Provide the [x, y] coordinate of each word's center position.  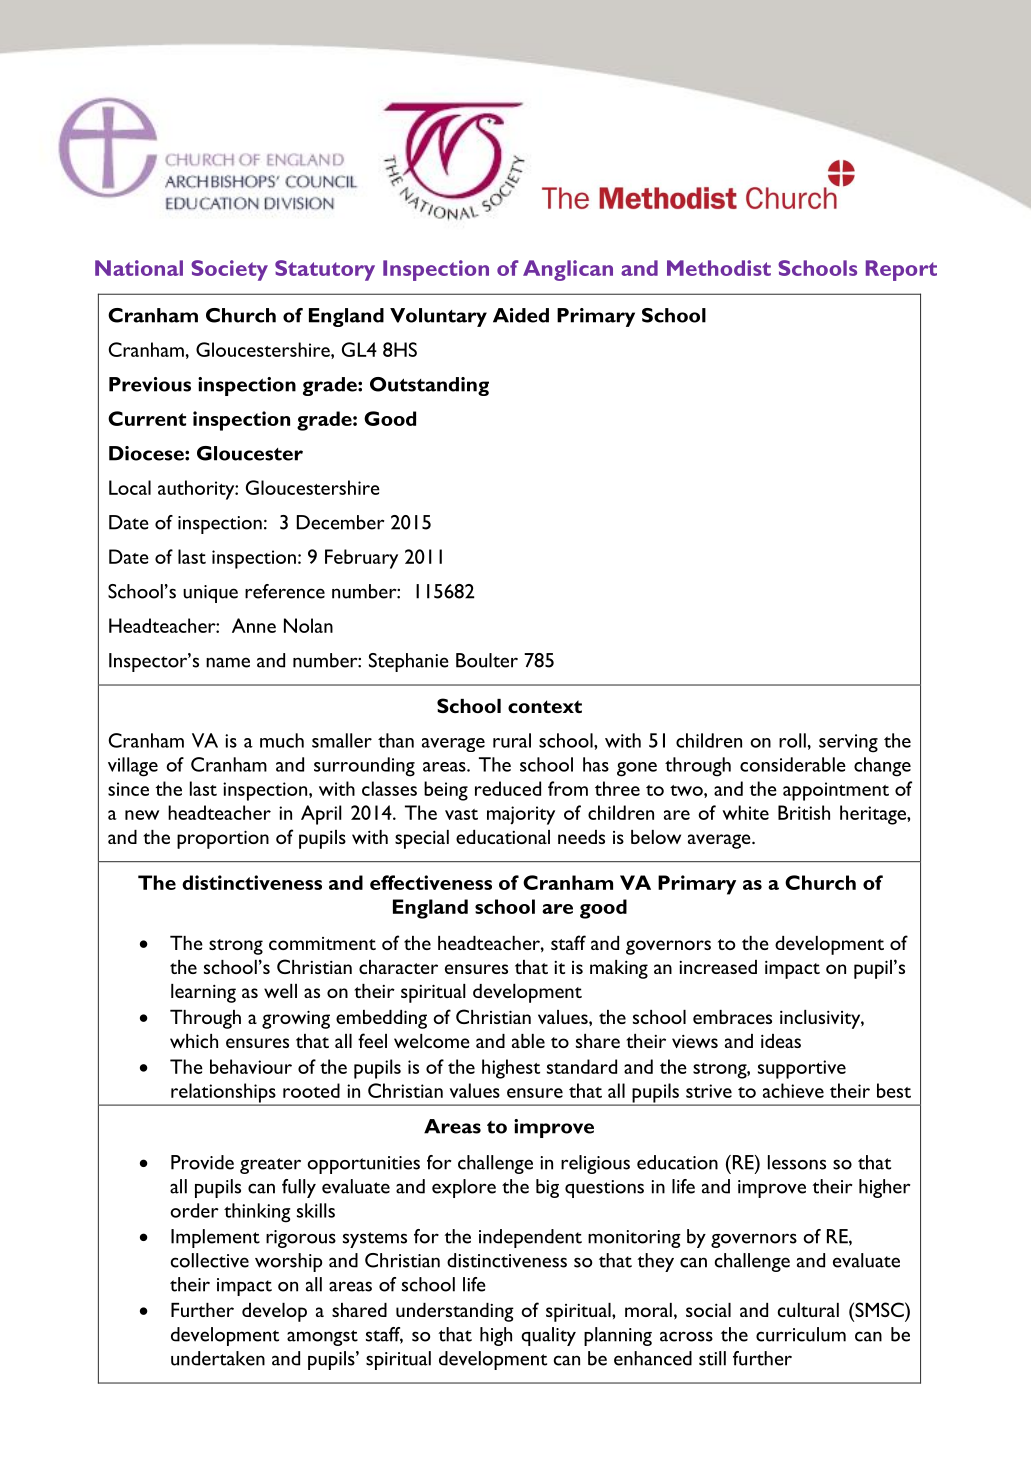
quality [548, 1336]
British [804, 812]
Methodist [719, 268]
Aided [521, 315]
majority [521, 815]
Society [229, 270]
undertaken [218, 1358]
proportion [223, 839]
